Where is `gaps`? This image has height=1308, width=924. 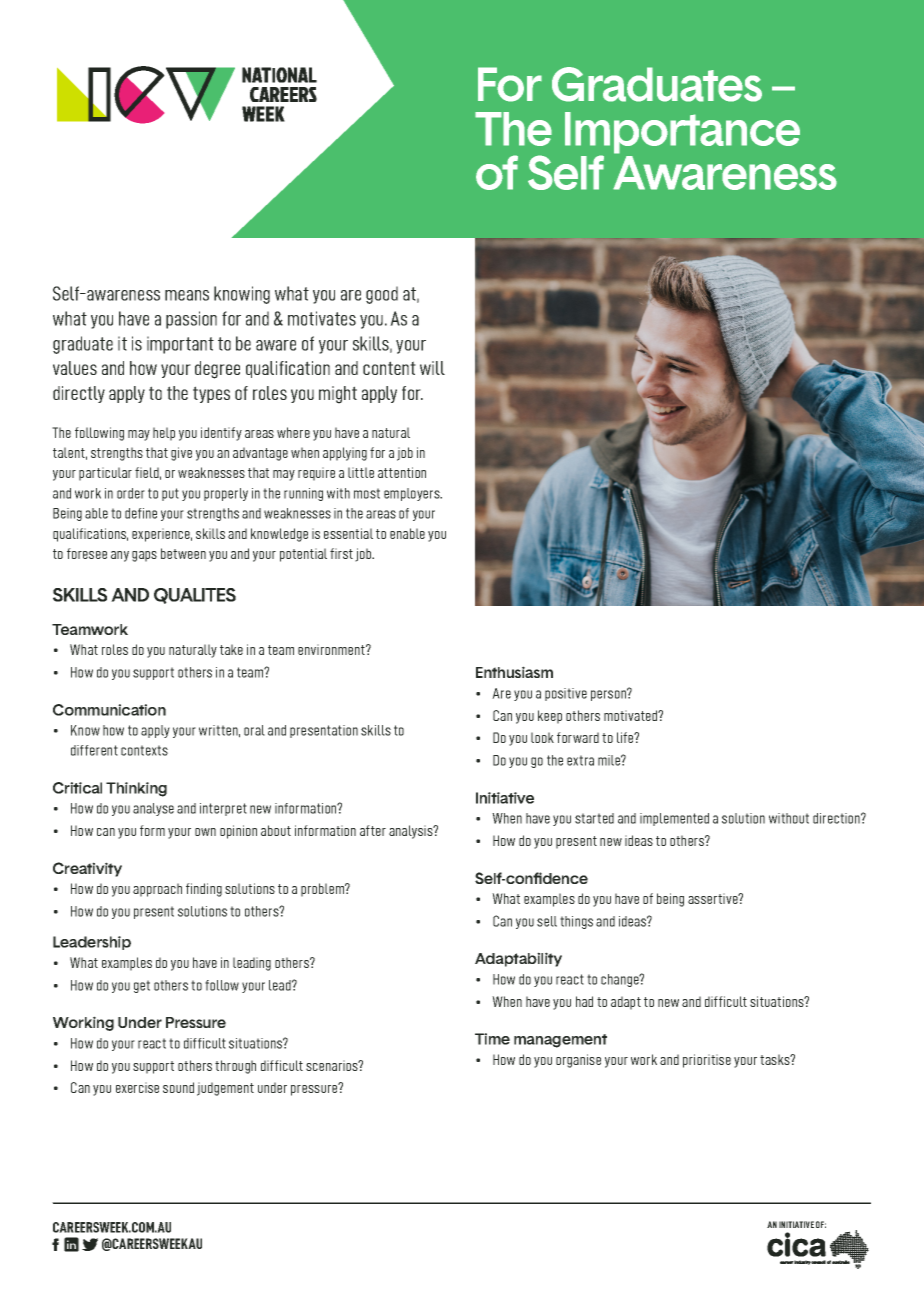
gaps is located at coordinates (144, 556).
